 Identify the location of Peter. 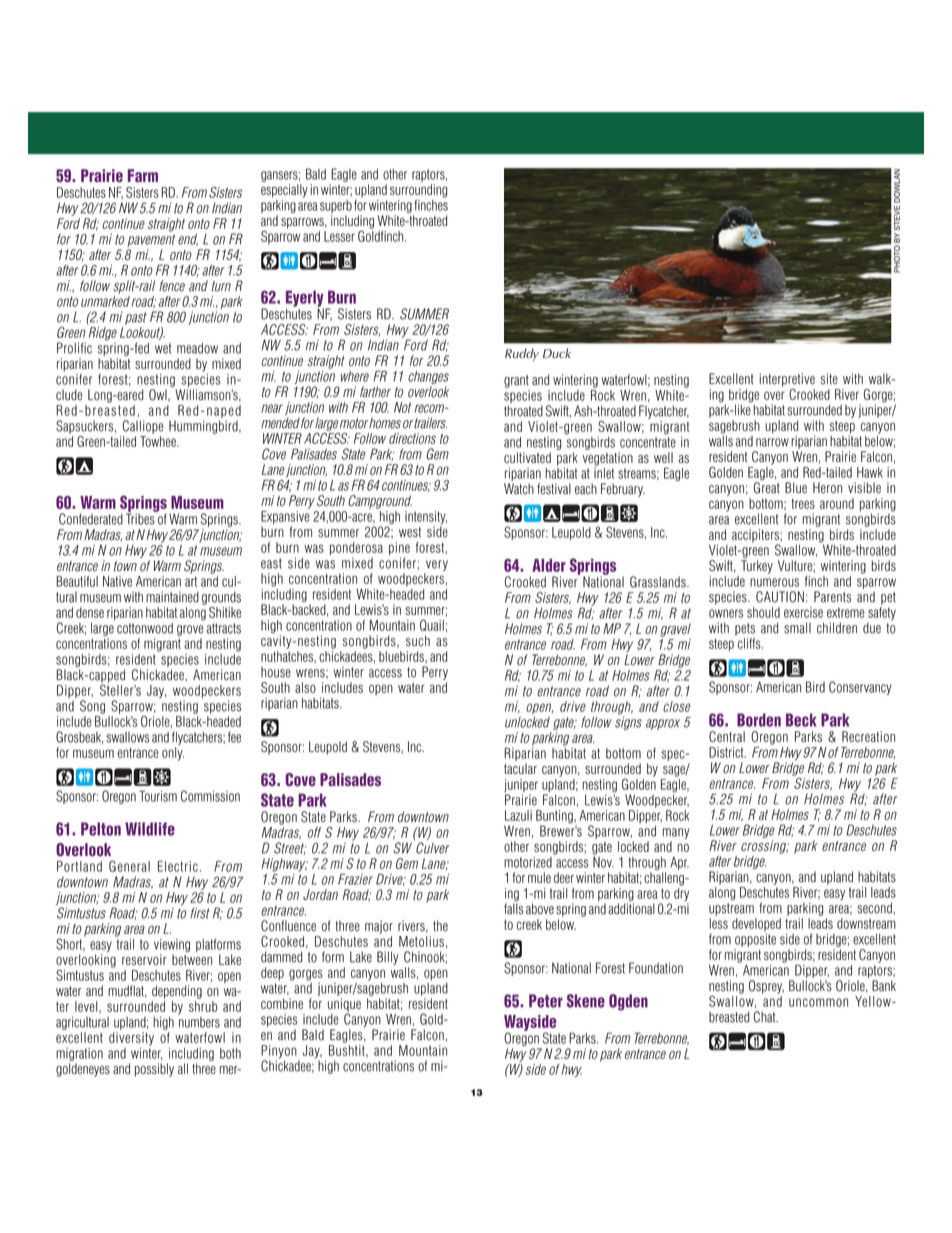
(546, 1001).
